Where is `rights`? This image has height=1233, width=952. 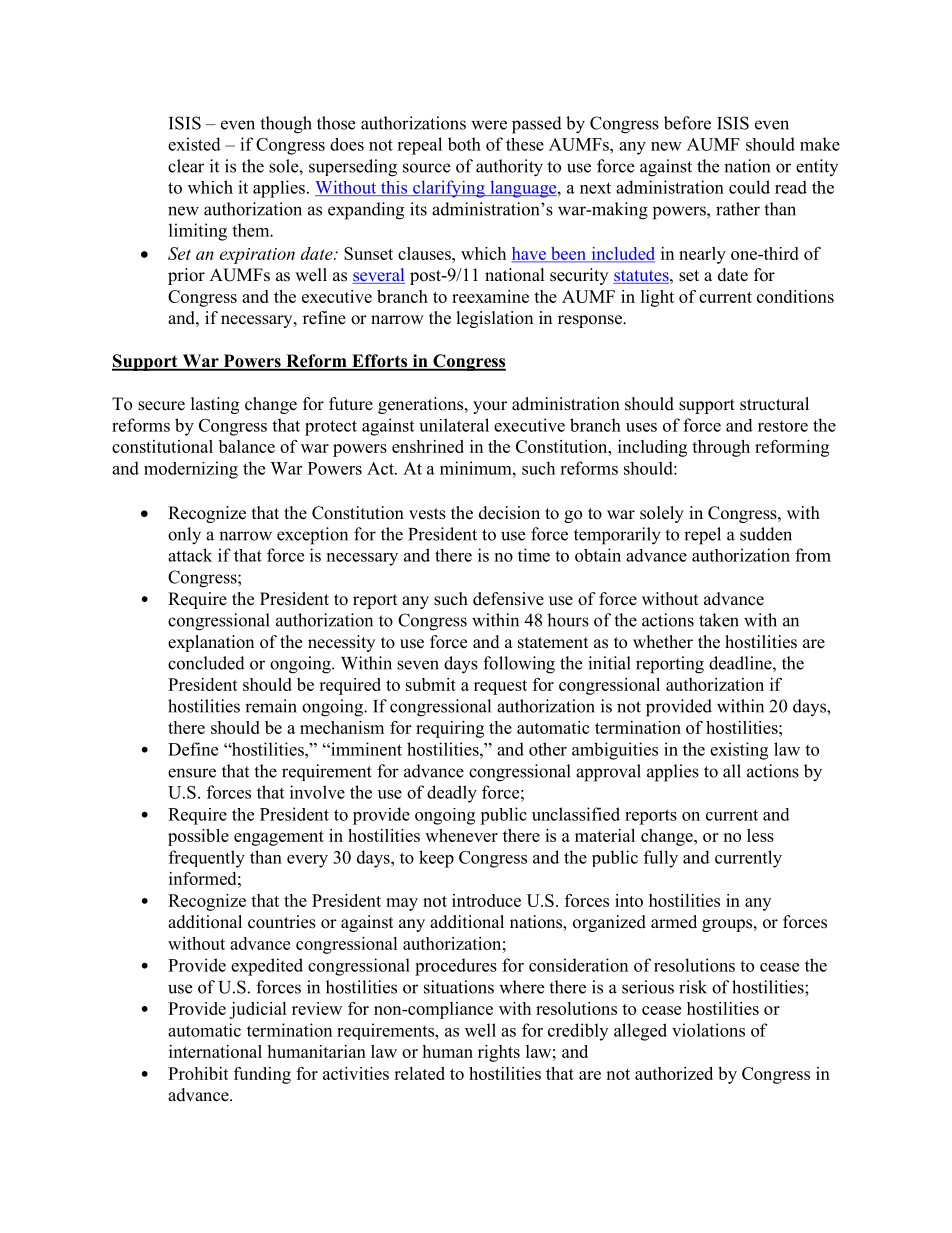 rights is located at coordinates (499, 1053).
